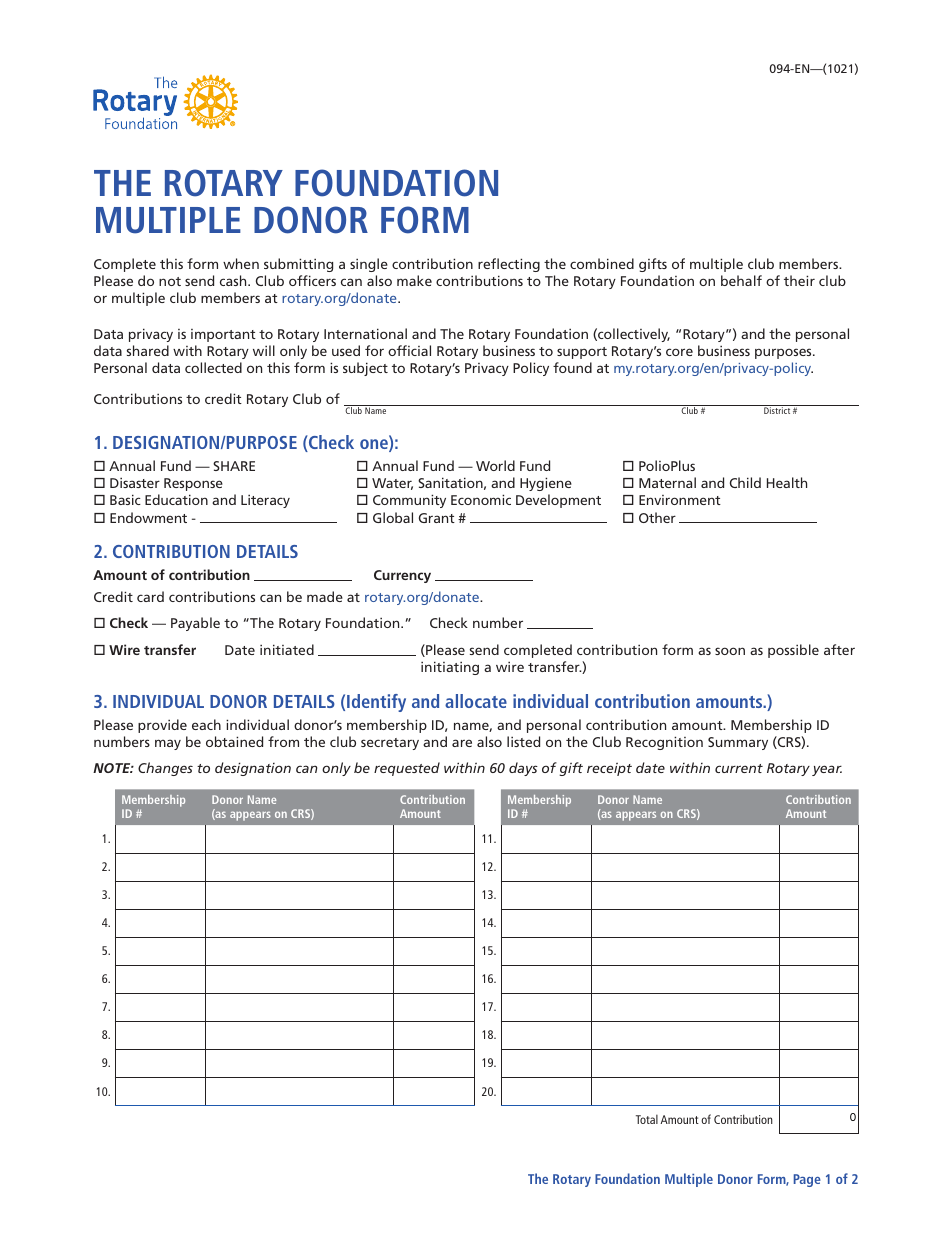 This document has height=1233, width=952. What do you see at coordinates (234, 280) in the document?
I see `cash` at bounding box center [234, 280].
